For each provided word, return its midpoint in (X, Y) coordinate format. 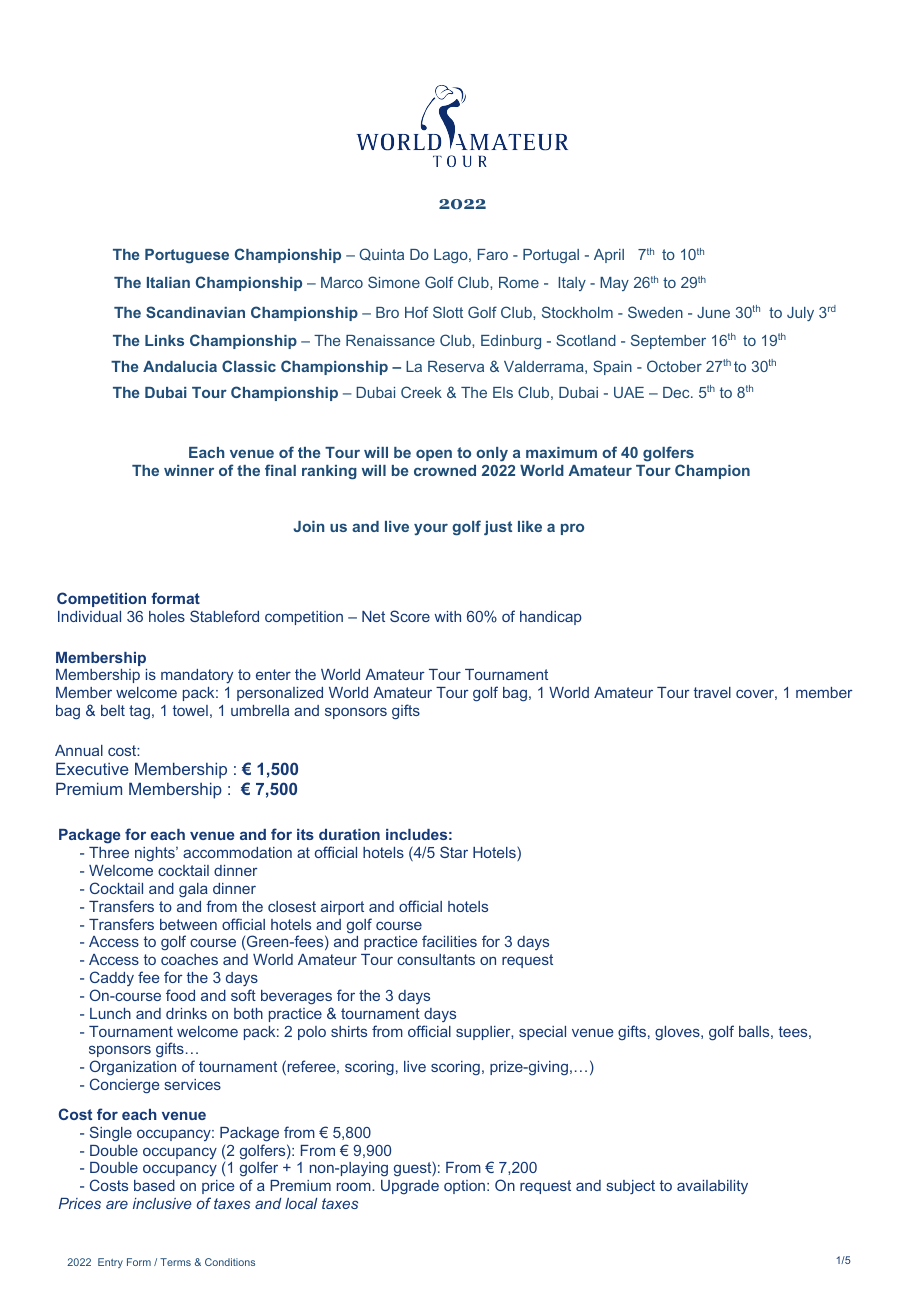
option (464, 1187)
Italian (168, 282)
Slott (448, 312)
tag (139, 712)
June (713, 312)
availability (712, 1187)
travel (712, 692)
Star (454, 852)
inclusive (162, 1203)
